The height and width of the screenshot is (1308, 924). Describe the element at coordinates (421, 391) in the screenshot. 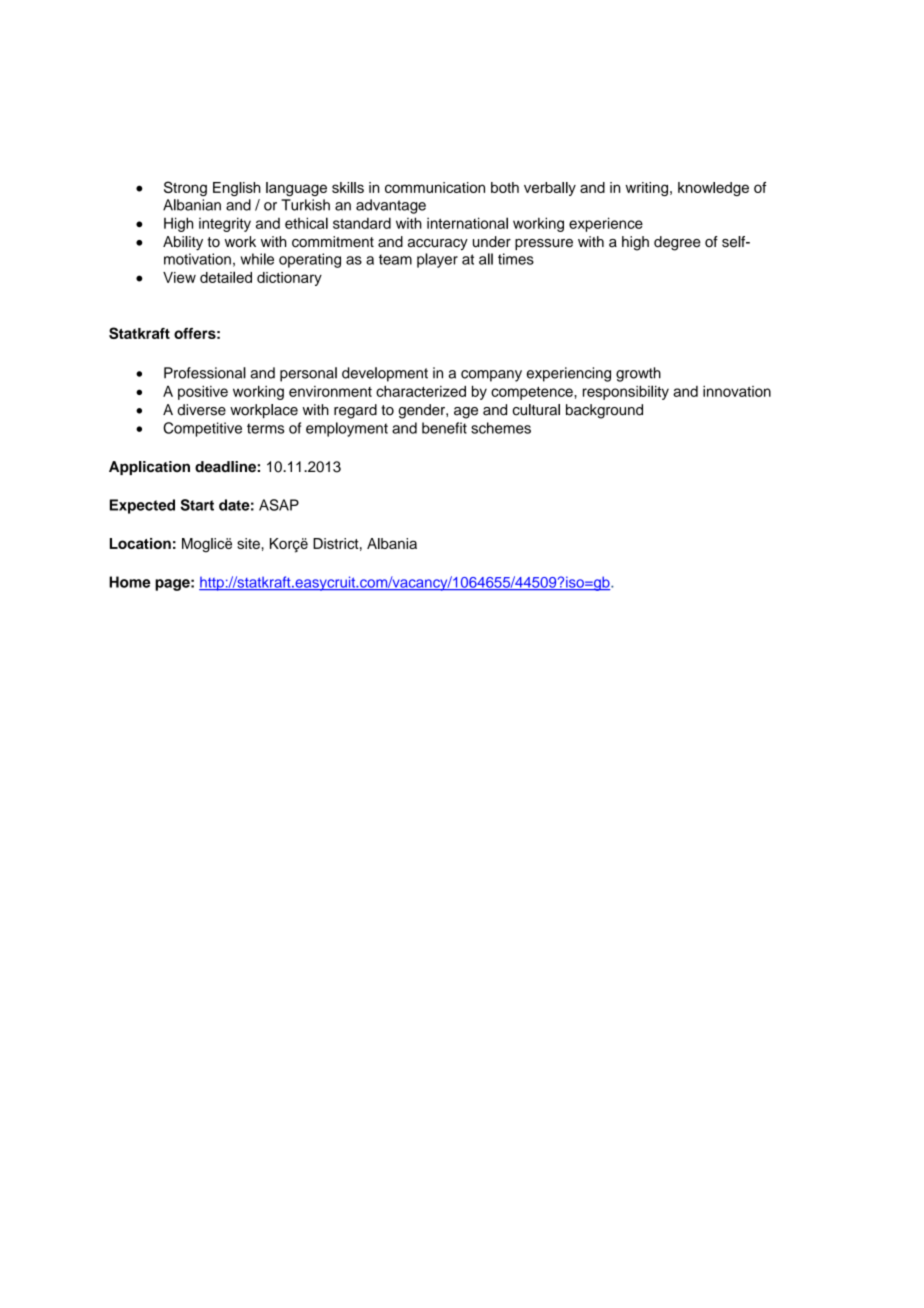

I see `characterized` at that location.
